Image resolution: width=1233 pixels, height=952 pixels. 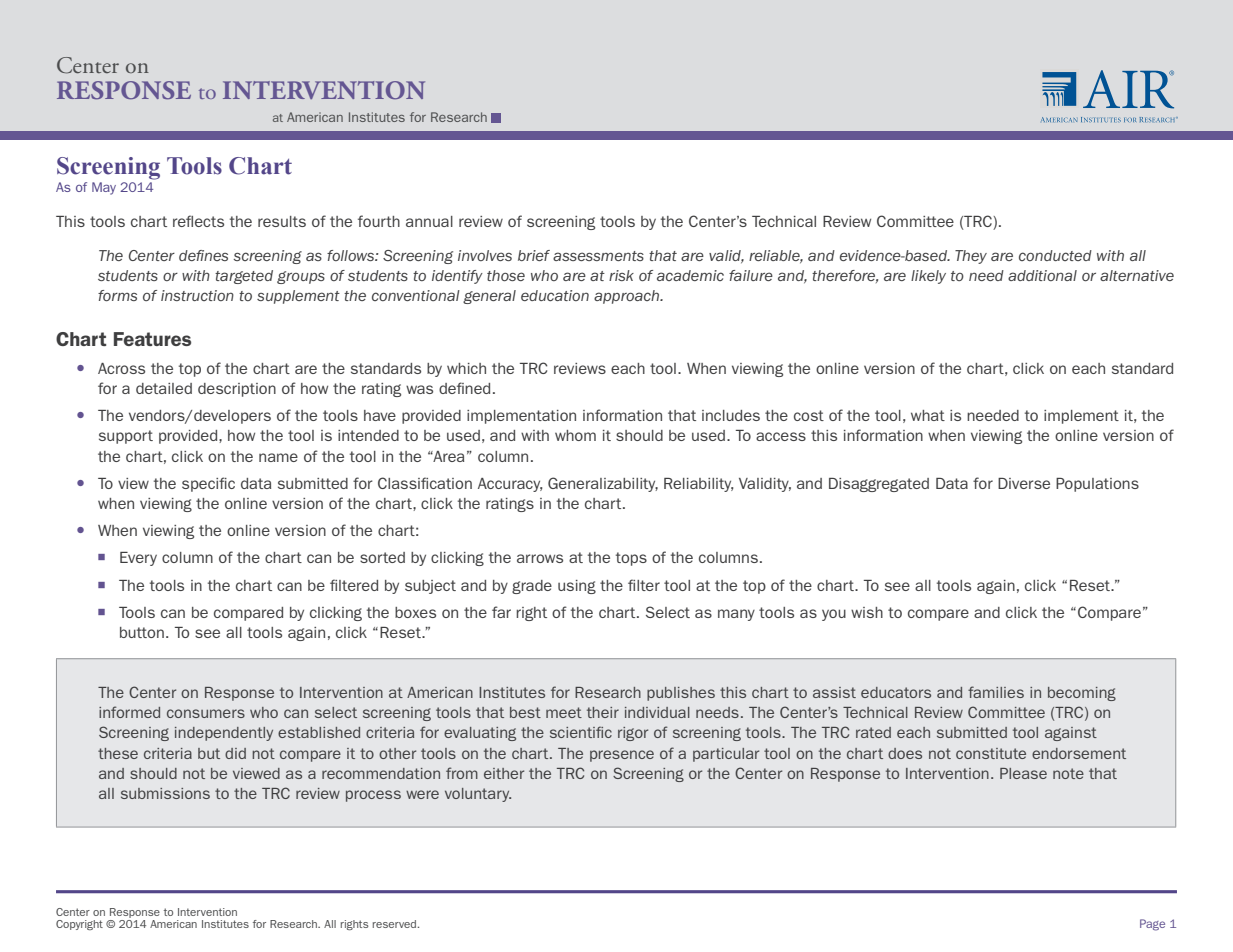 I want to click on assessments, so click(x=598, y=256).
